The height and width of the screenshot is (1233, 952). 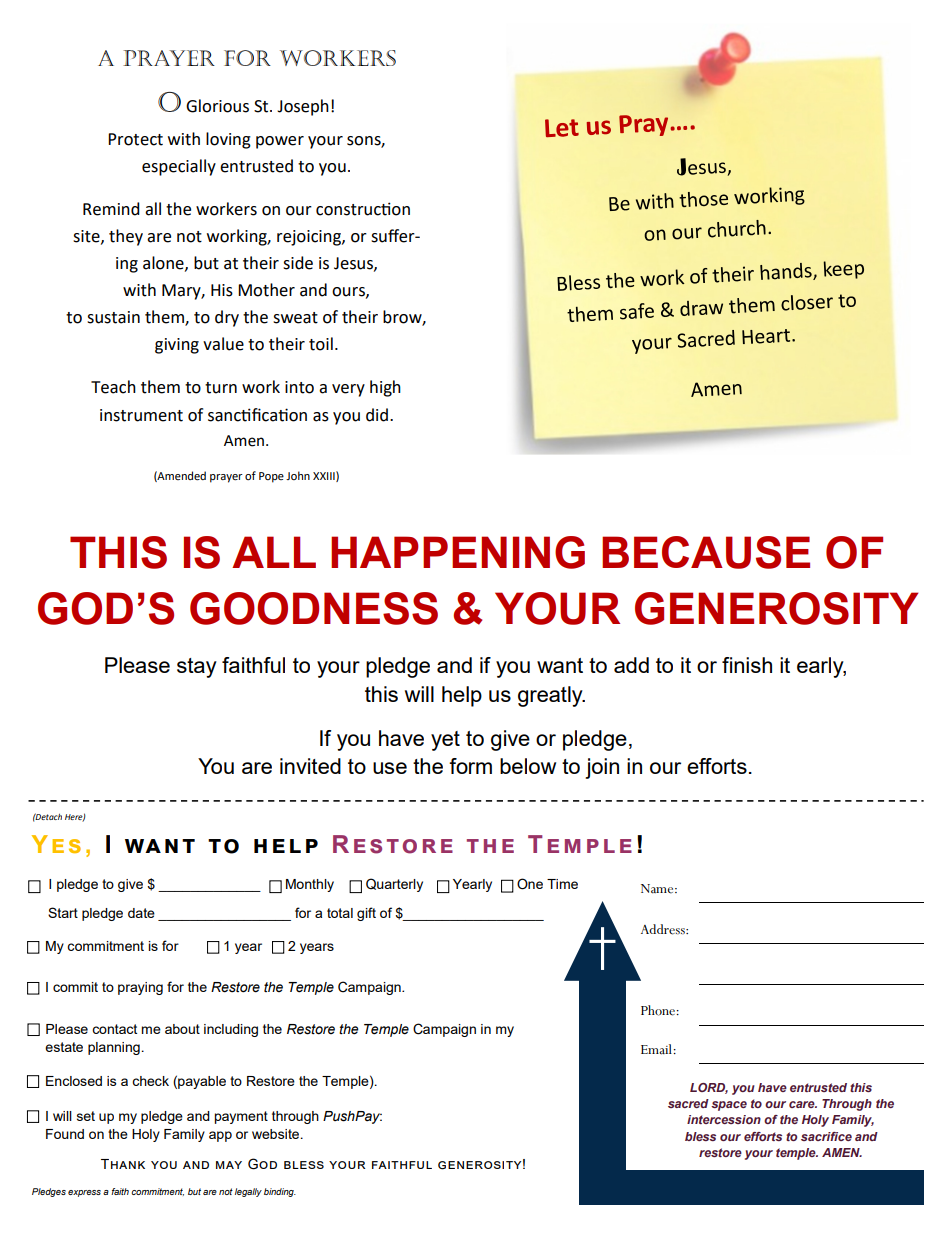 What do you see at coordinates (135, 139) in the screenshot?
I see `Protect` at bounding box center [135, 139].
